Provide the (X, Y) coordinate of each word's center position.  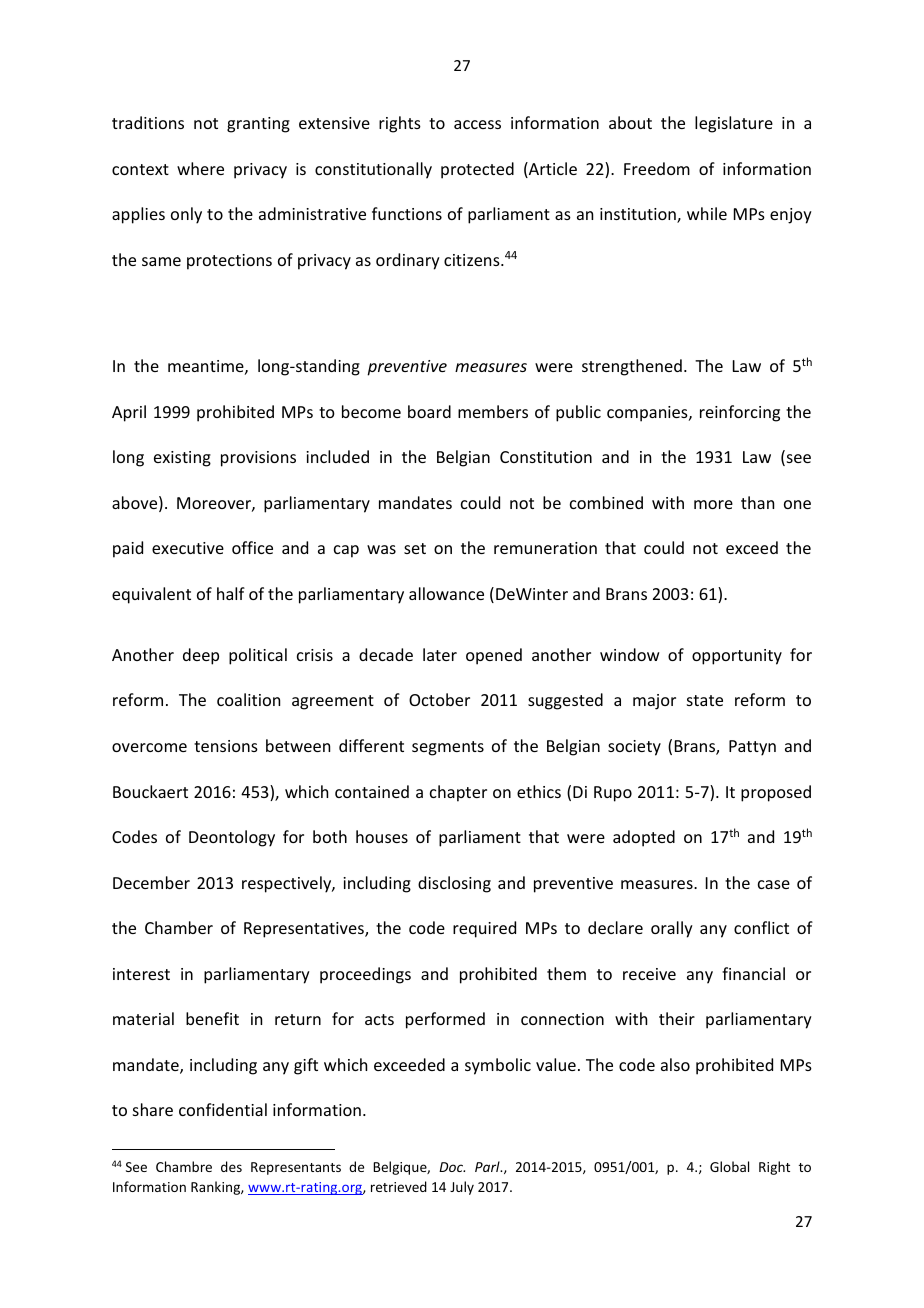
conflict (761, 927)
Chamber (179, 927)
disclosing (454, 884)
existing (182, 459)
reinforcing (740, 413)
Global (729, 1166)
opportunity (737, 657)
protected (477, 170)
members (493, 411)
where (200, 168)
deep (201, 656)
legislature (734, 124)
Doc (452, 1167)
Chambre (184, 1166)
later (440, 654)
